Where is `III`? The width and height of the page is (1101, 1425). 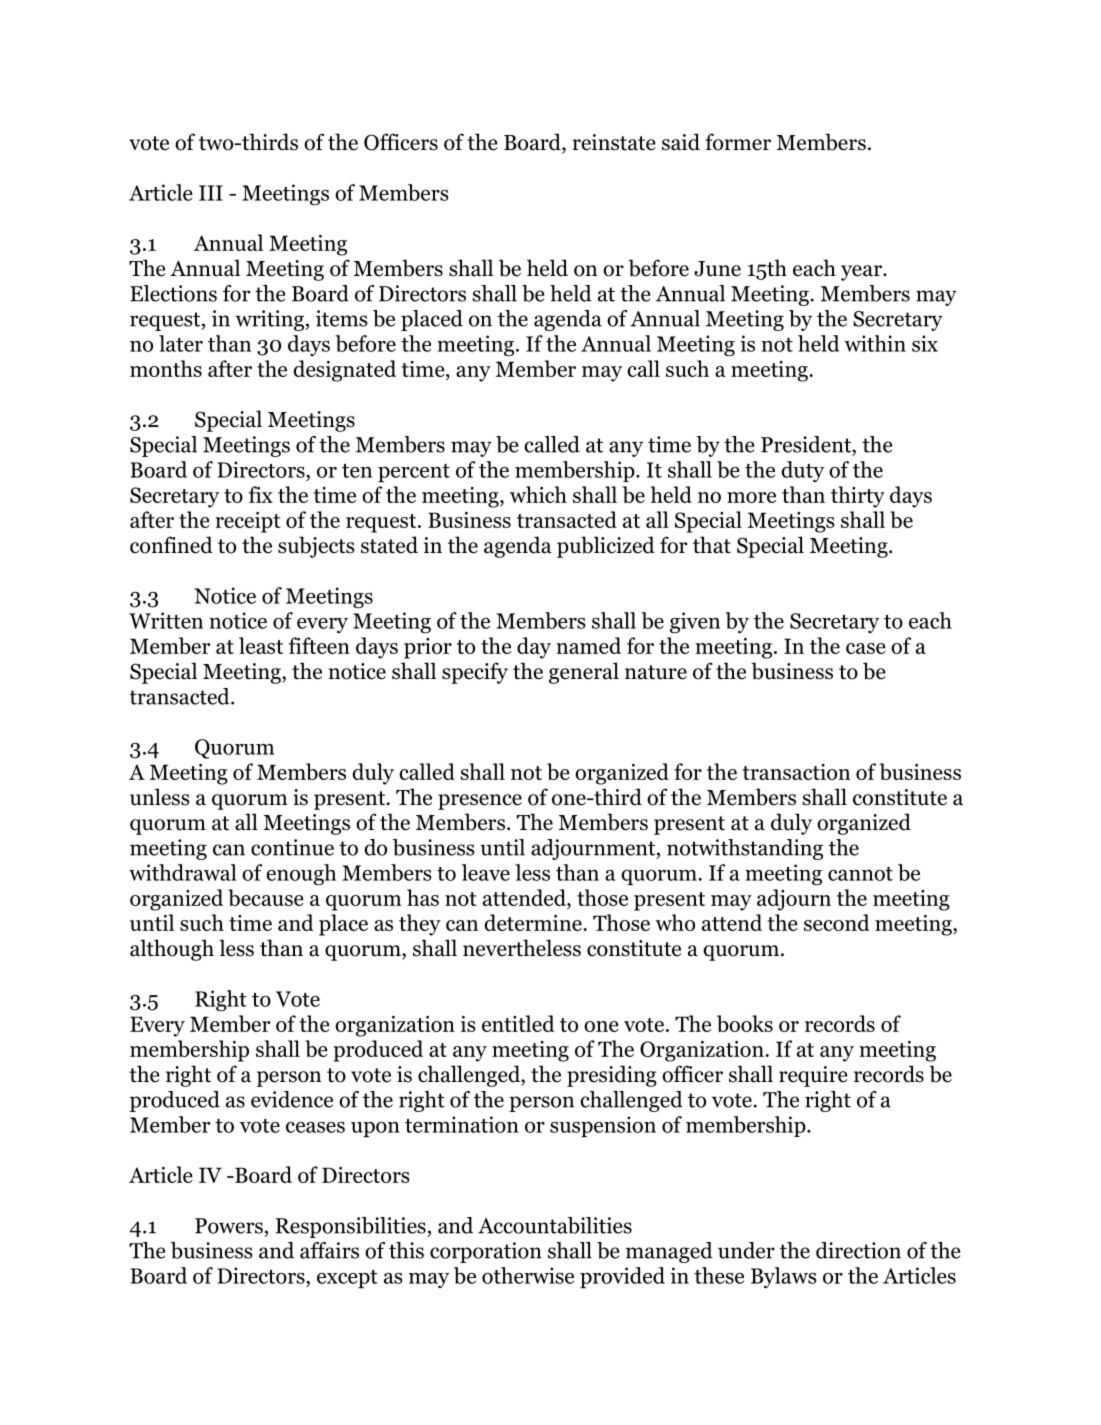
III is located at coordinates (211, 193).
